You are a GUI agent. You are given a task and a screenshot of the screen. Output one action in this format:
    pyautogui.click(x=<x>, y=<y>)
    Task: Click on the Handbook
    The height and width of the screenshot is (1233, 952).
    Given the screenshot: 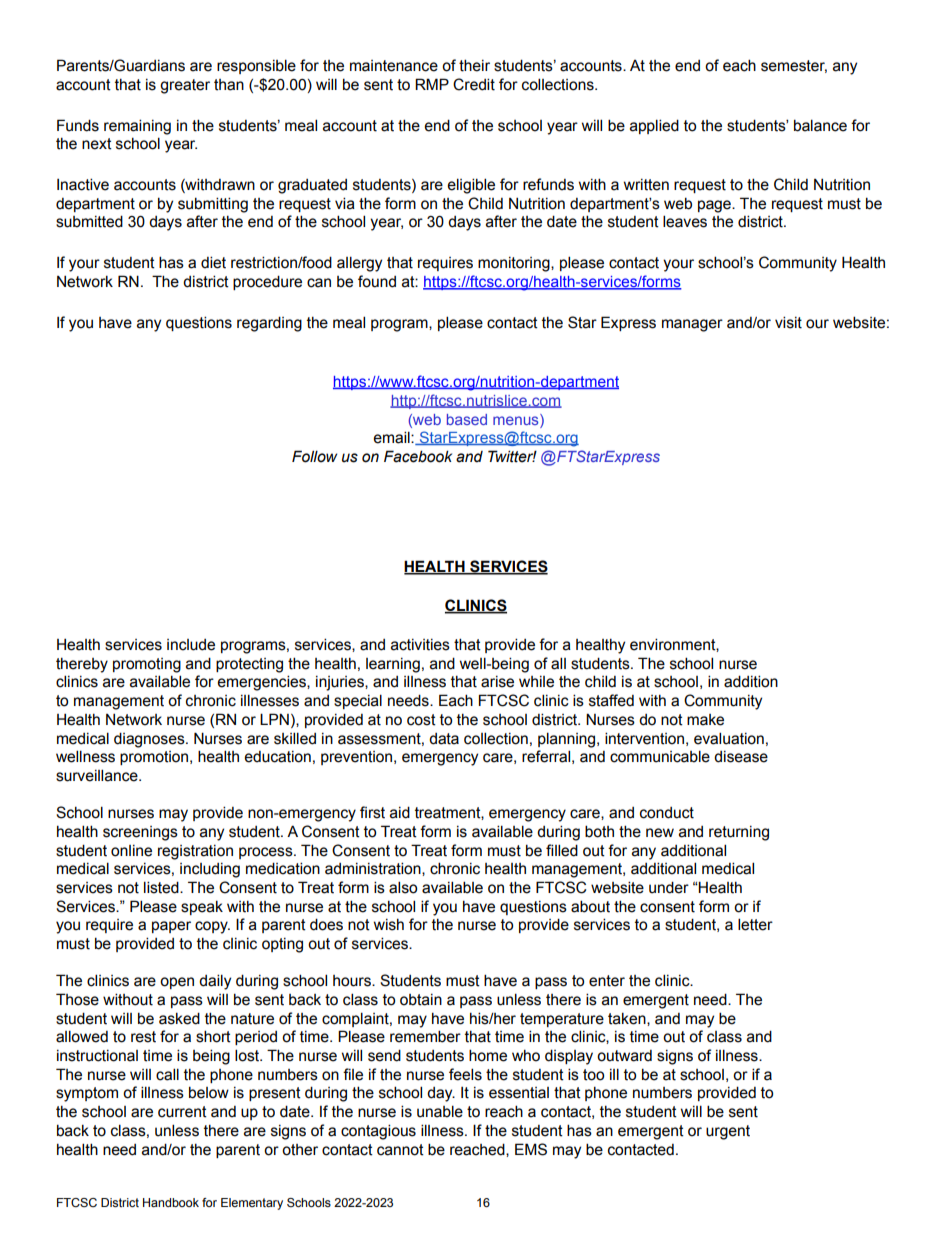 What is the action you would take?
    pyautogui.click(x=171, y=1202)
